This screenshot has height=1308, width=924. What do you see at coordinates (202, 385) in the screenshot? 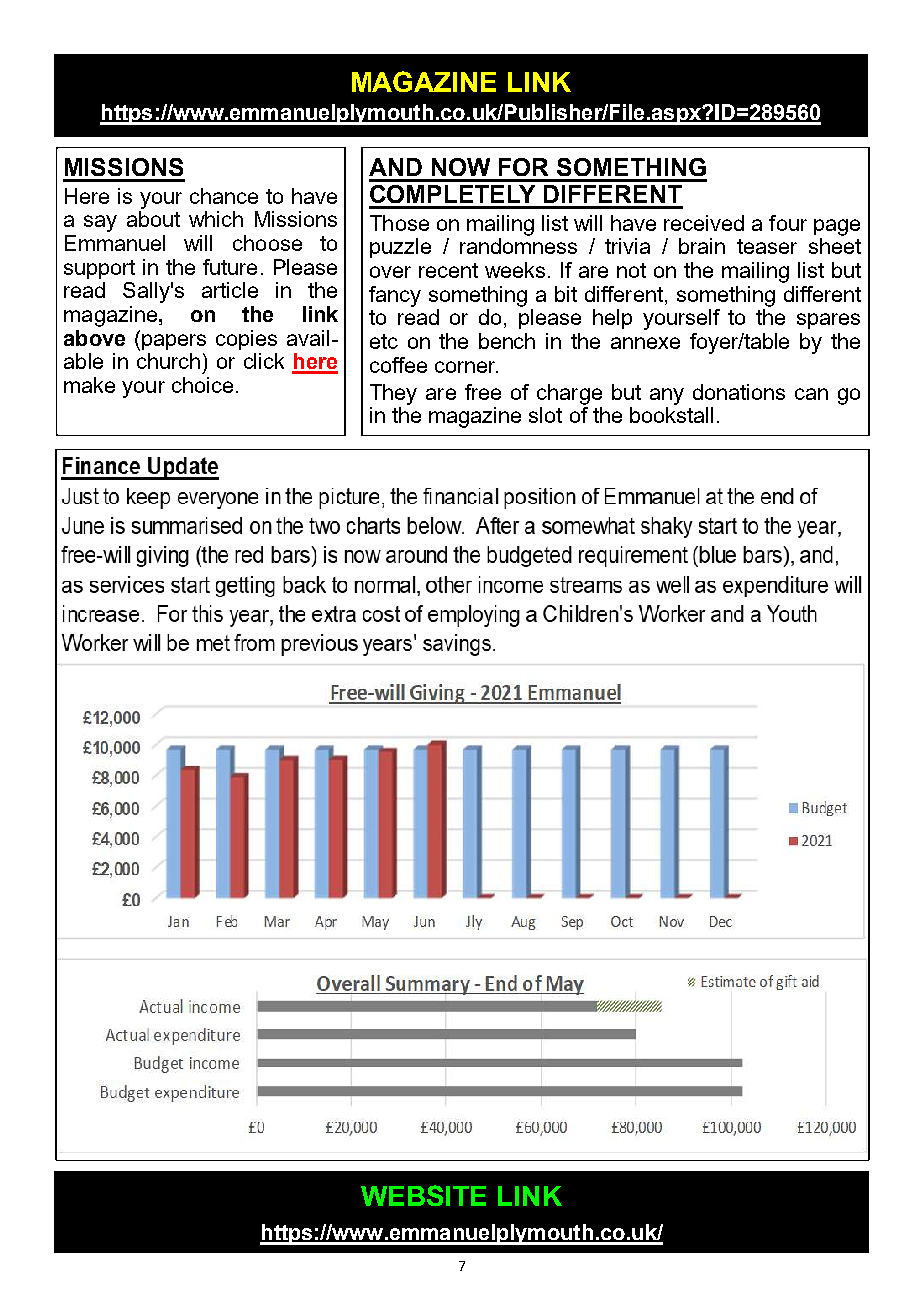
I see `choice` at bounding box center [202, 385].
